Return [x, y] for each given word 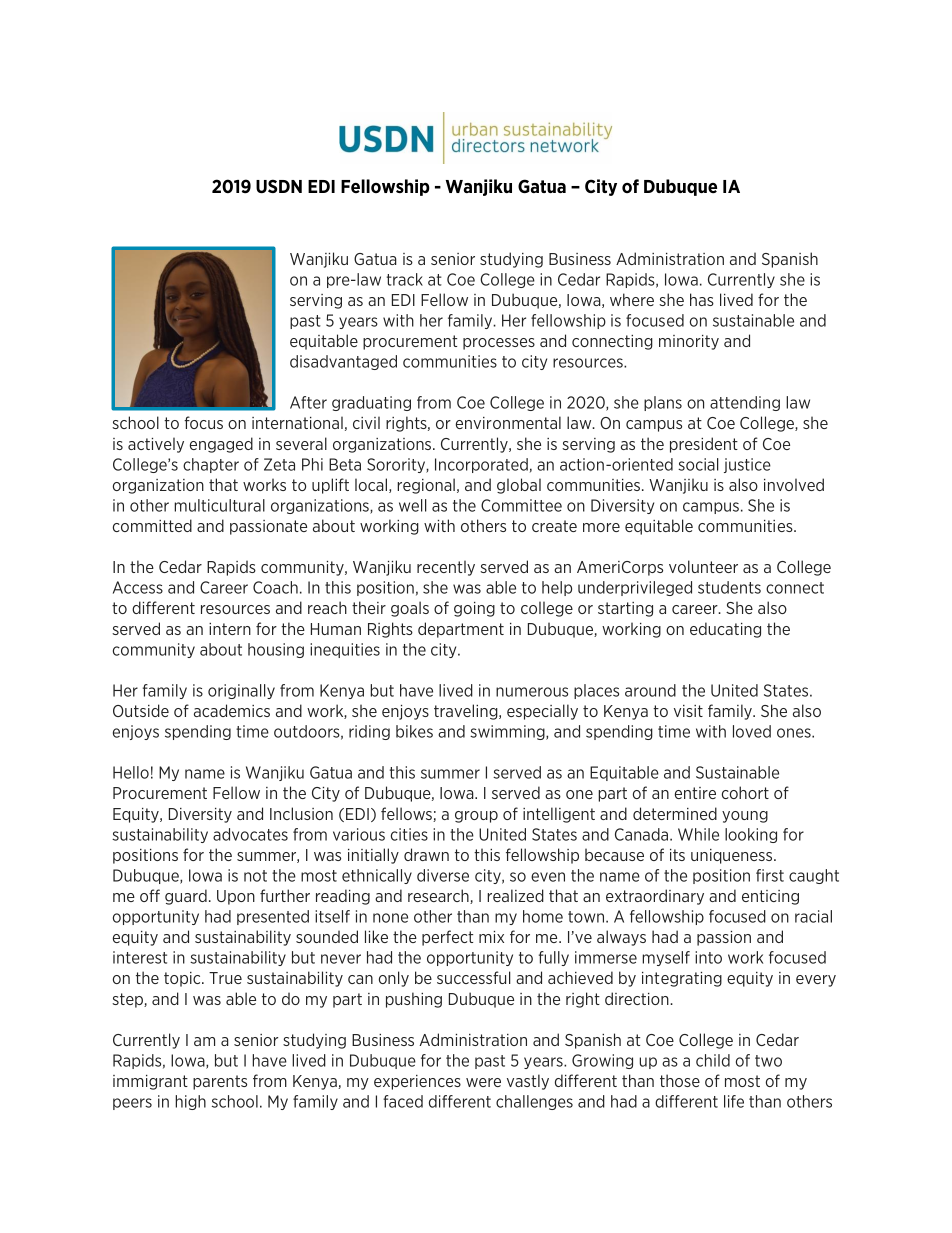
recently [446, 568]
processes [499, 344]
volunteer [703, 566]
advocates [250, 834]
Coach [275, 587]
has [702, 299]
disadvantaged [343, 362]
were [483, 1082]
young [745, 817]
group [476, 817]
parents [220, 1082]
